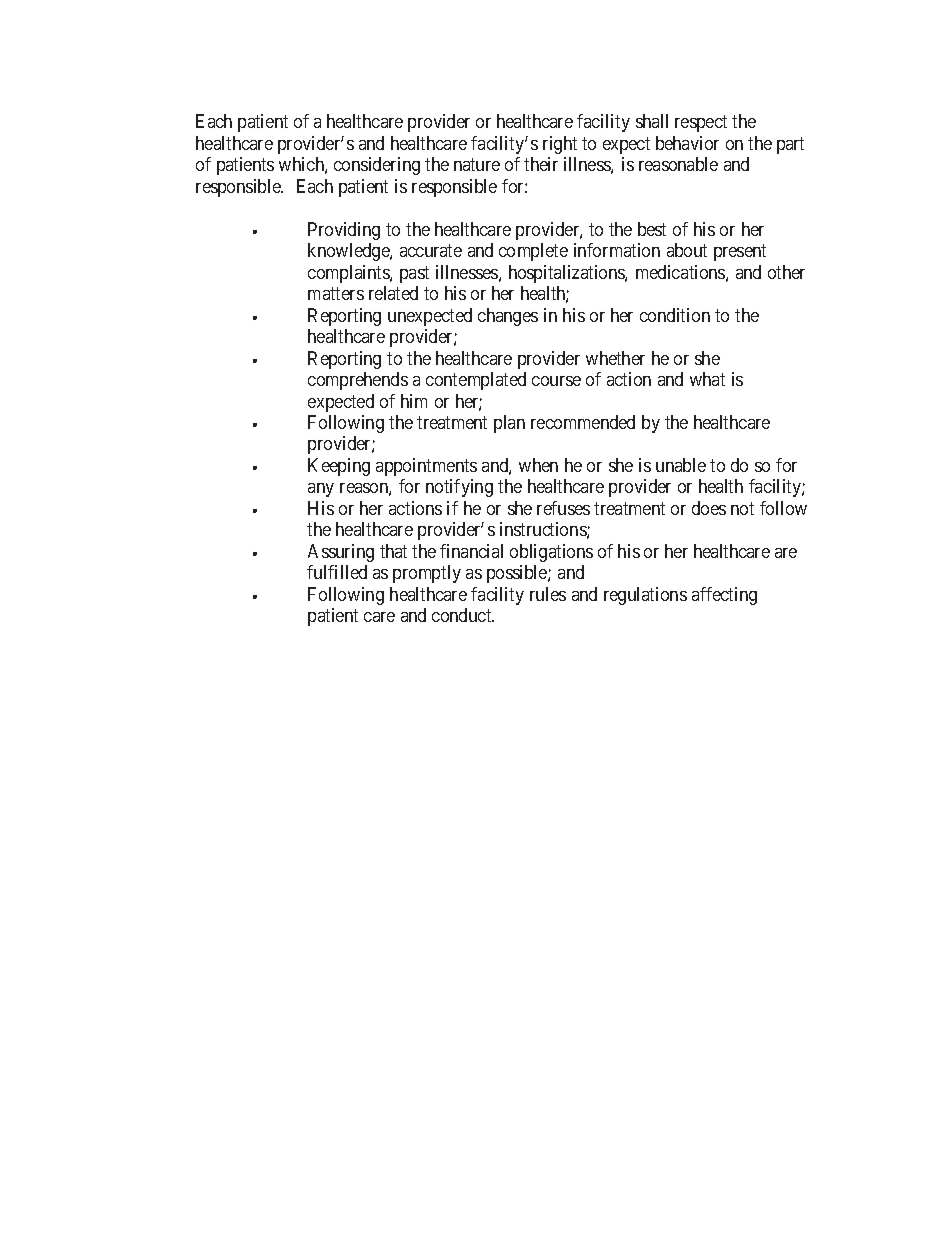 This screenshot has height=1233, width=952. What do you see at coordinates (701, 124) in the screenshot?
I see `respect` at bounding box center [701, 124].
